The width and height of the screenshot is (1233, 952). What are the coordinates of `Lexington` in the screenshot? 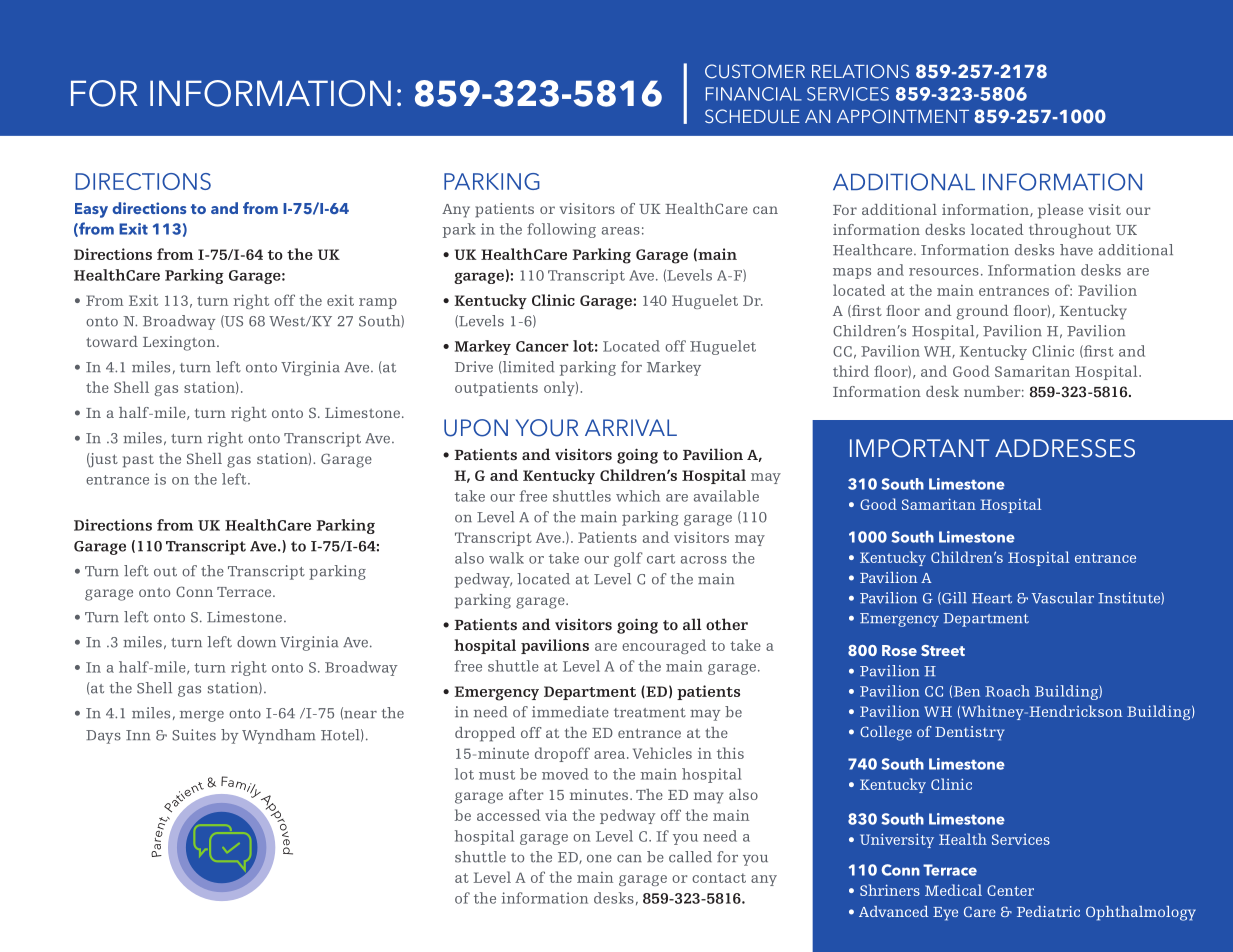 It's located at (180, 343).
